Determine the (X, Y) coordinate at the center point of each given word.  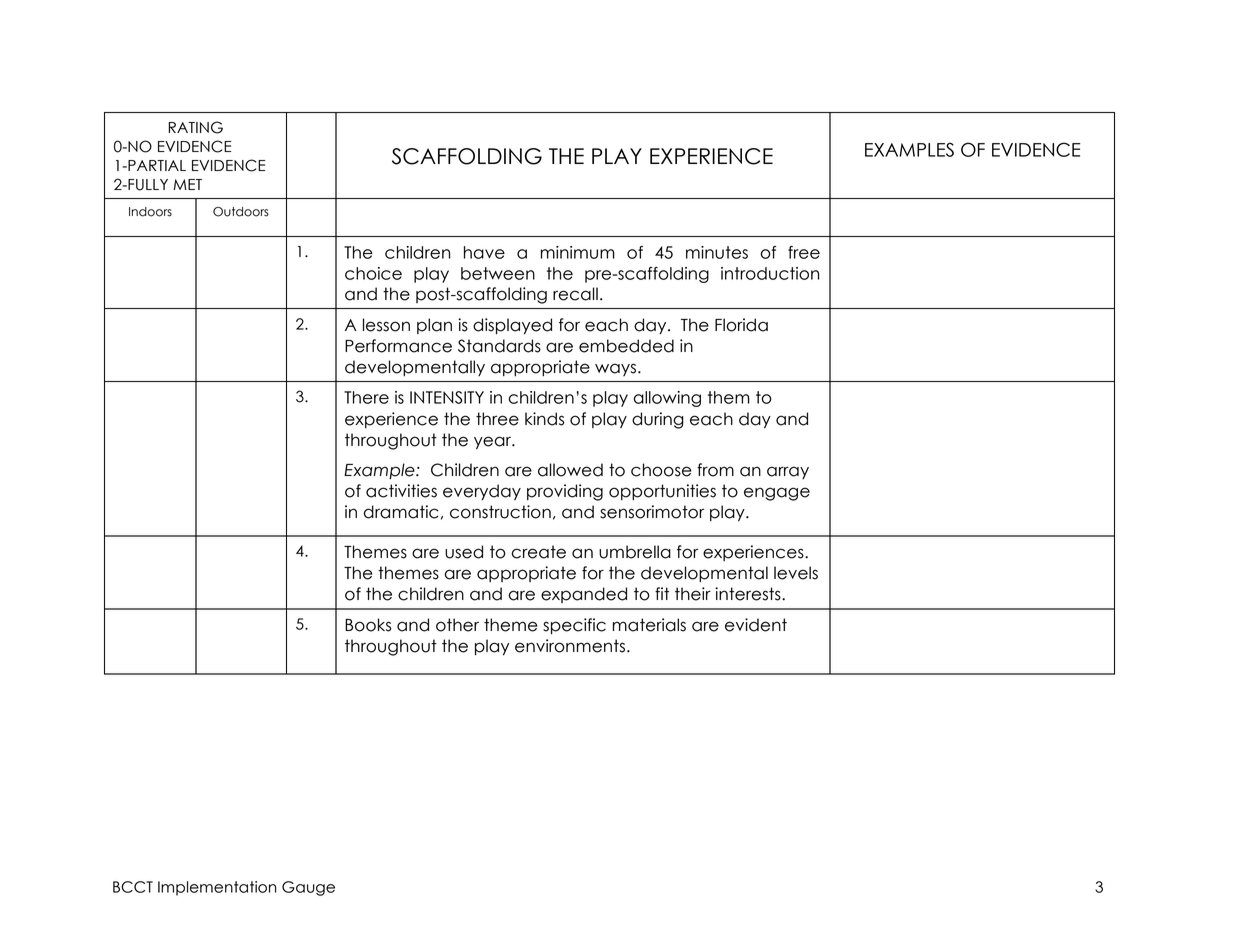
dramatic (401, 512)
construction (500, 512)
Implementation (217, 888)
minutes (717, 252)
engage (777, 494)
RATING (195, 127)
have (484, 252)
